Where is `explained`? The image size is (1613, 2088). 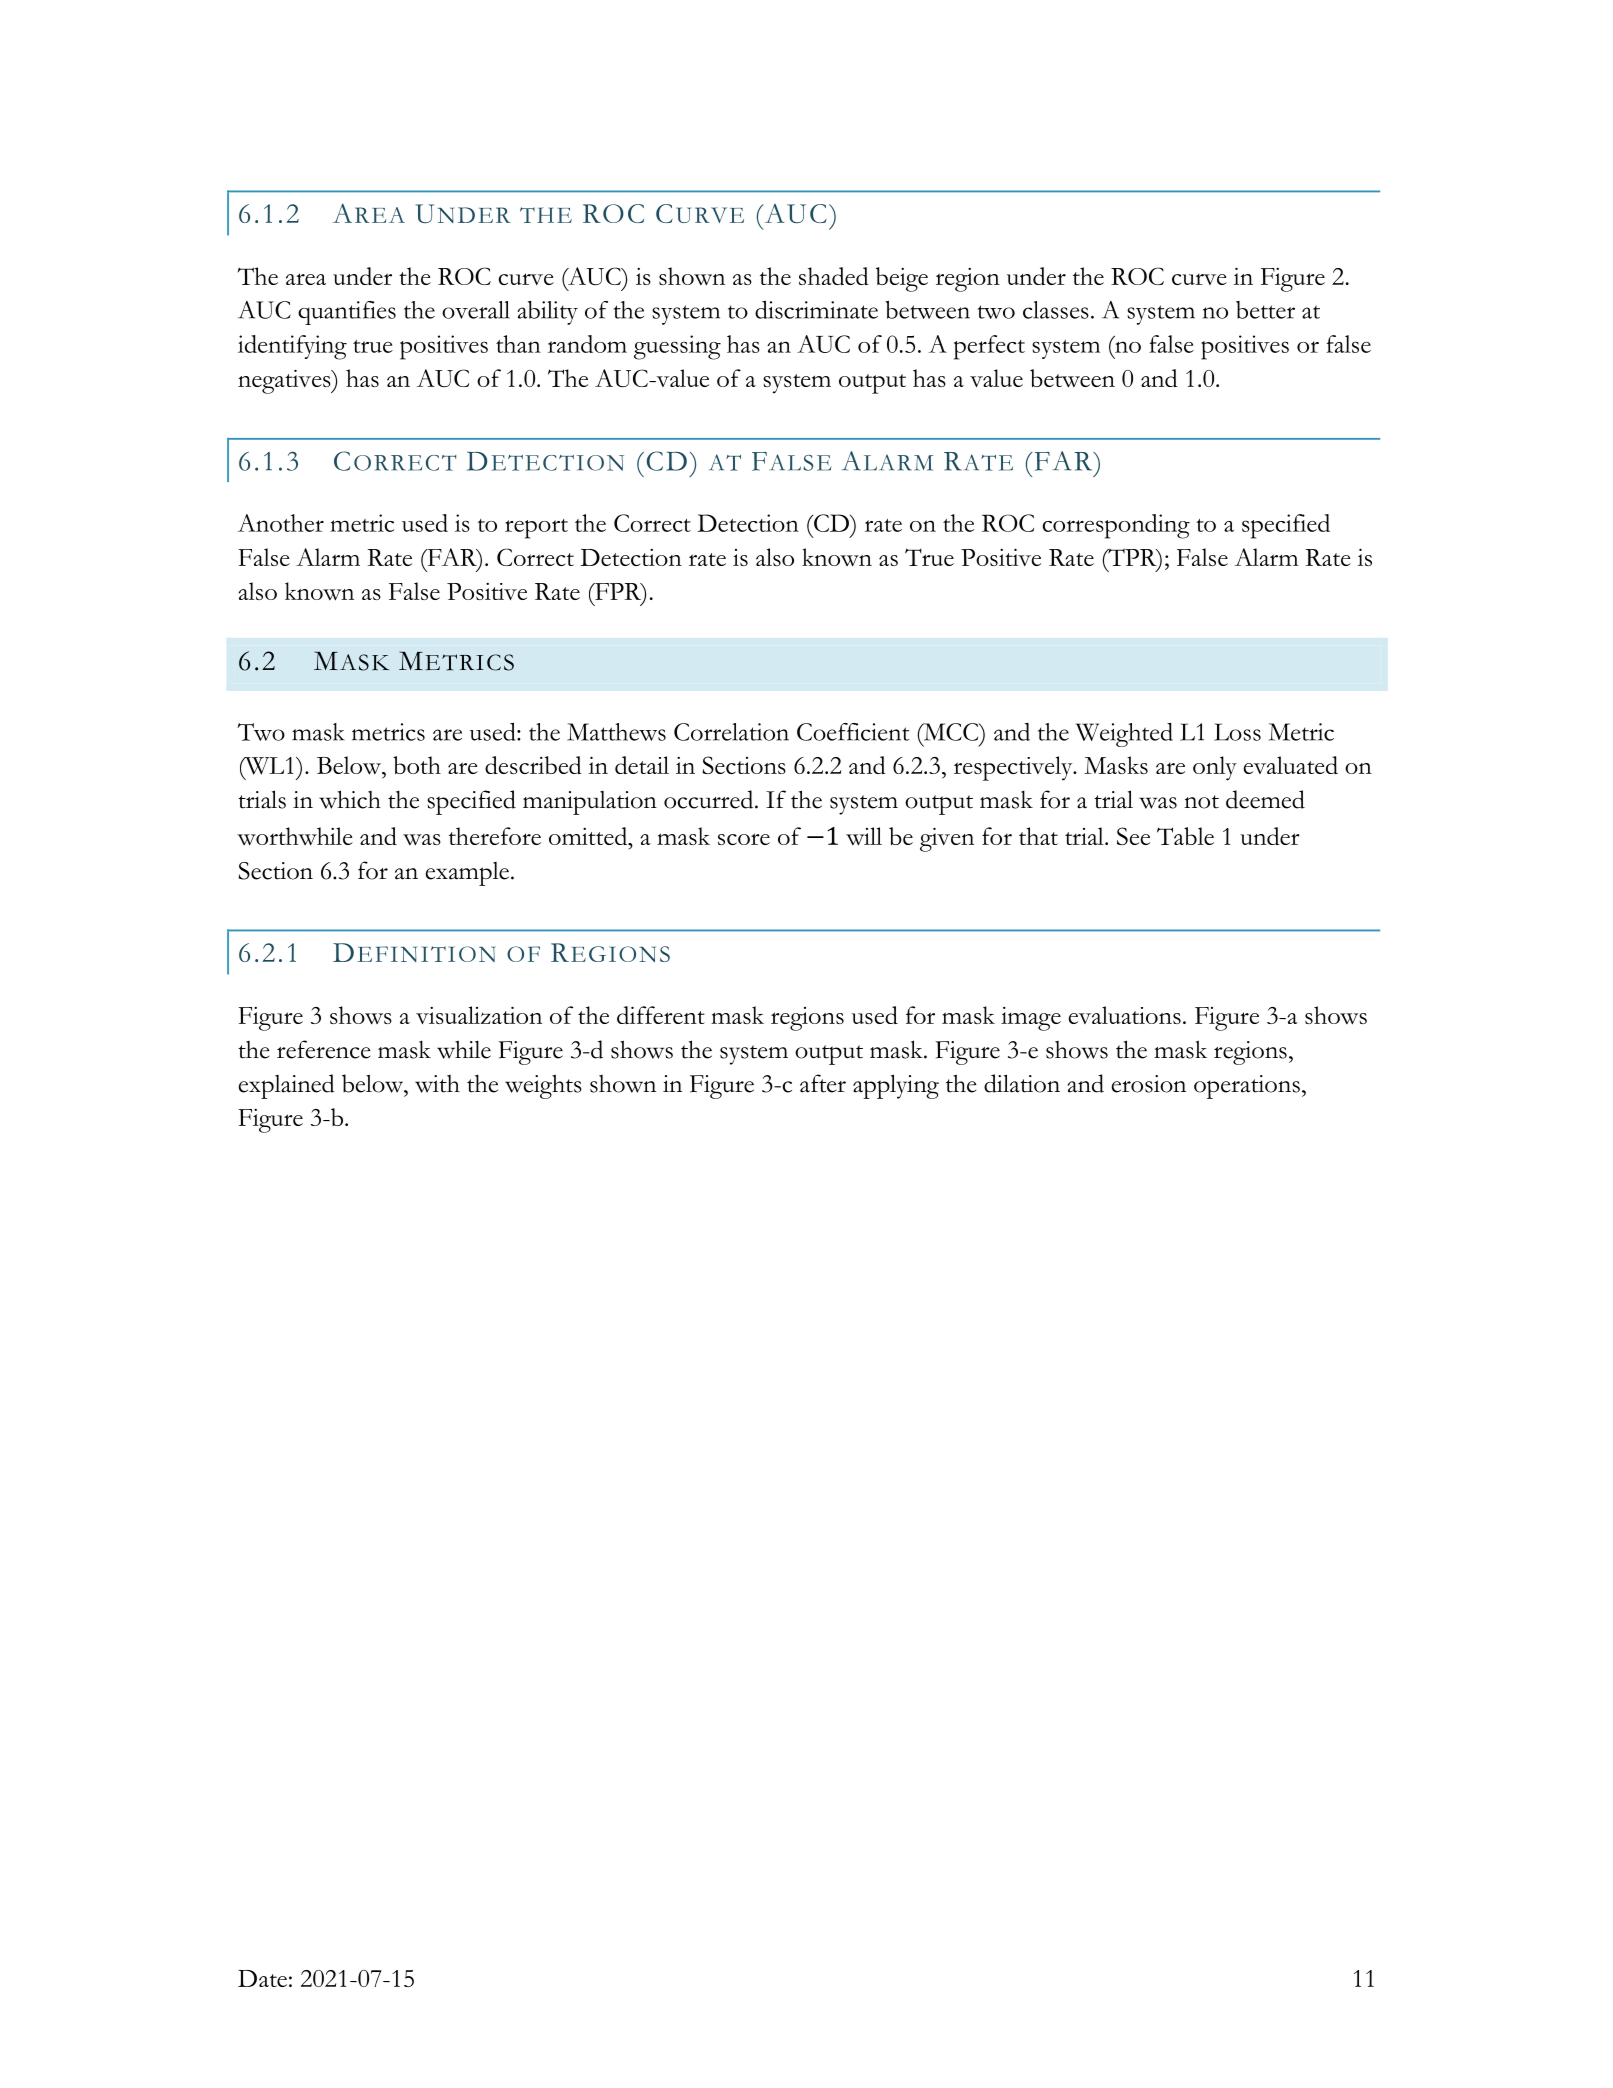 explained is located at coordinates (287, 1086).
